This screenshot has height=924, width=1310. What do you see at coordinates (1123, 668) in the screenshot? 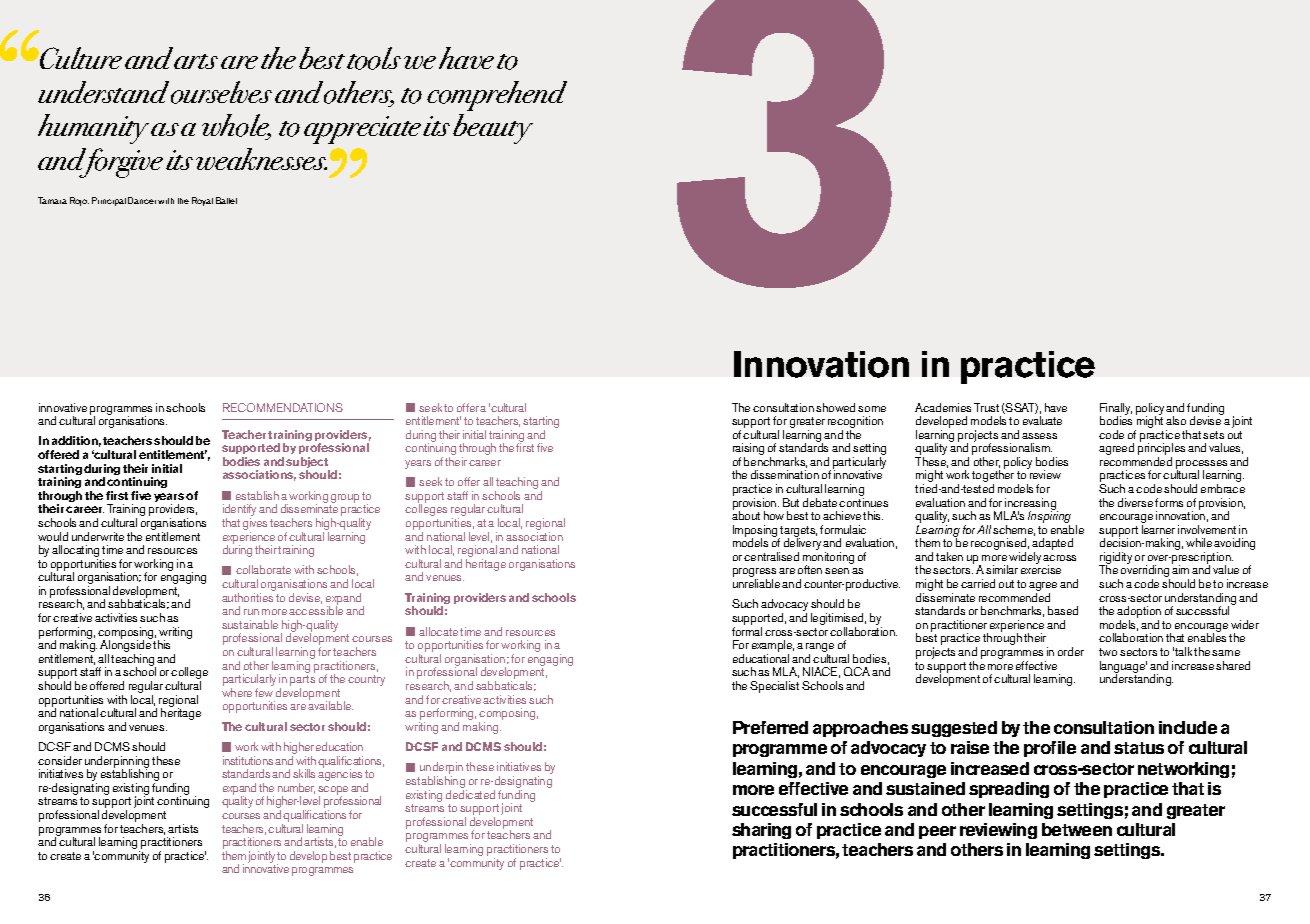
I see `language` at bounding box center [1123, 668].
